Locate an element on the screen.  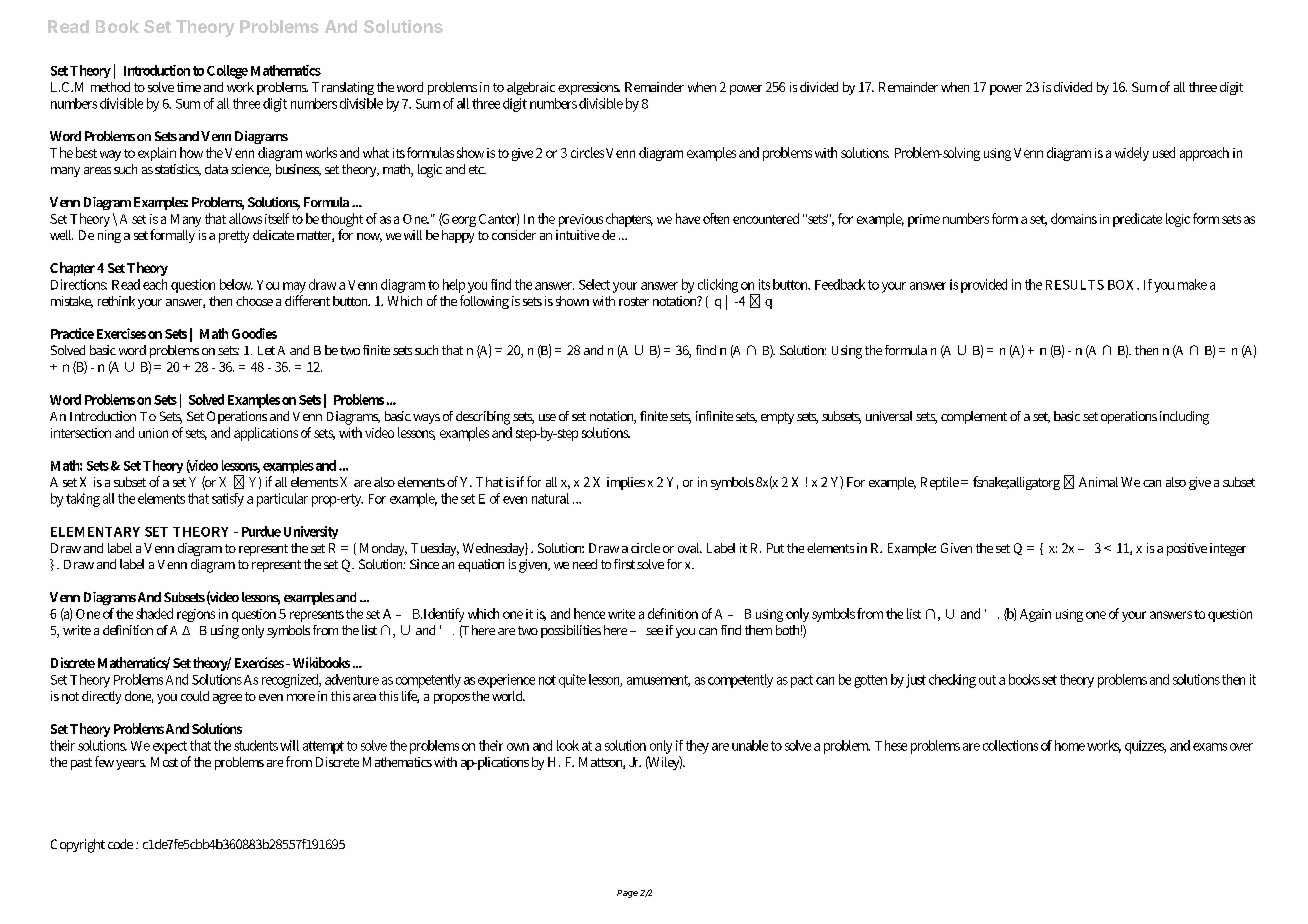
implies is located at coordinates (626, 483).
